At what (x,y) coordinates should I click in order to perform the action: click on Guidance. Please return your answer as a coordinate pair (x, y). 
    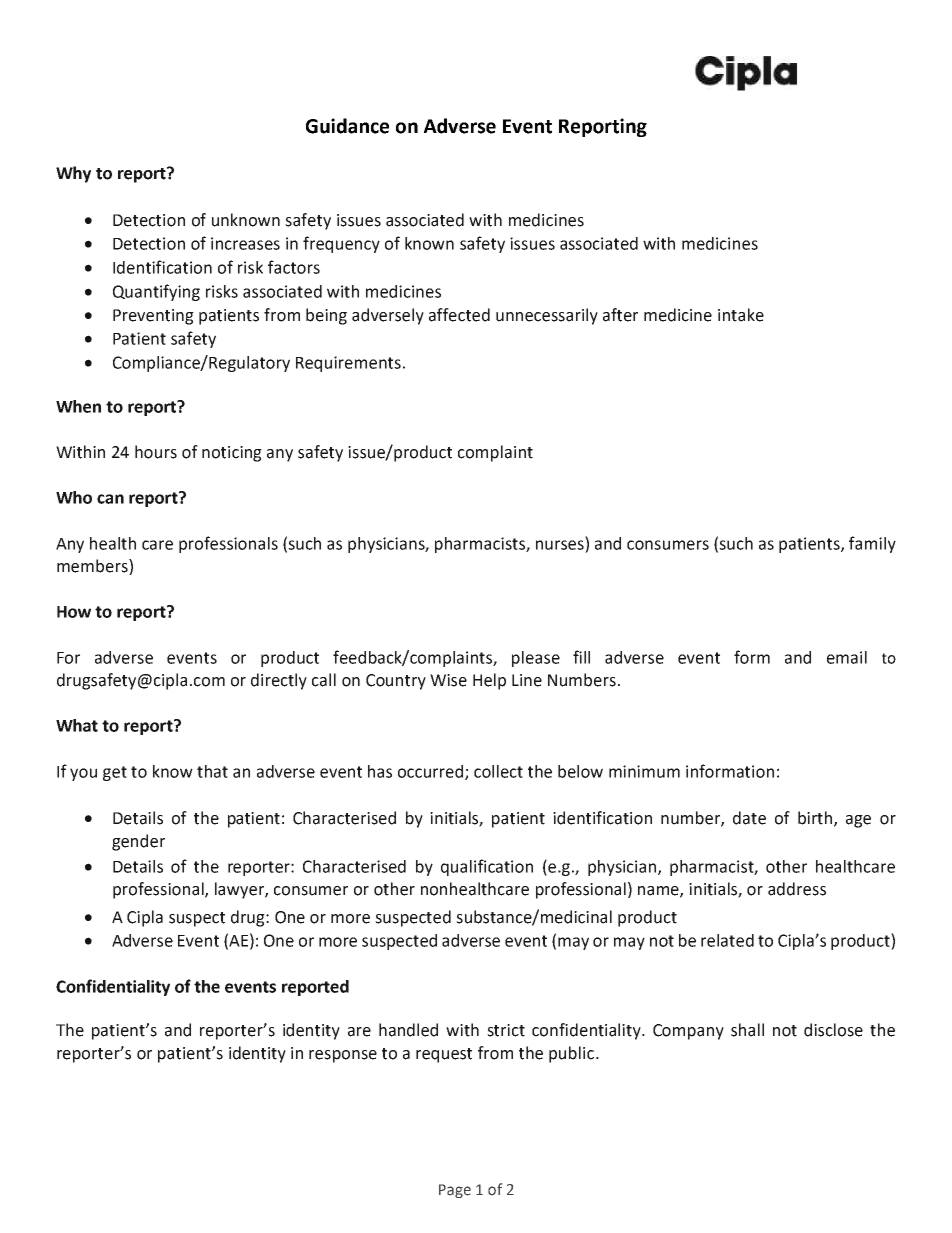
    Looking at the image, I should click on (347, 126).
